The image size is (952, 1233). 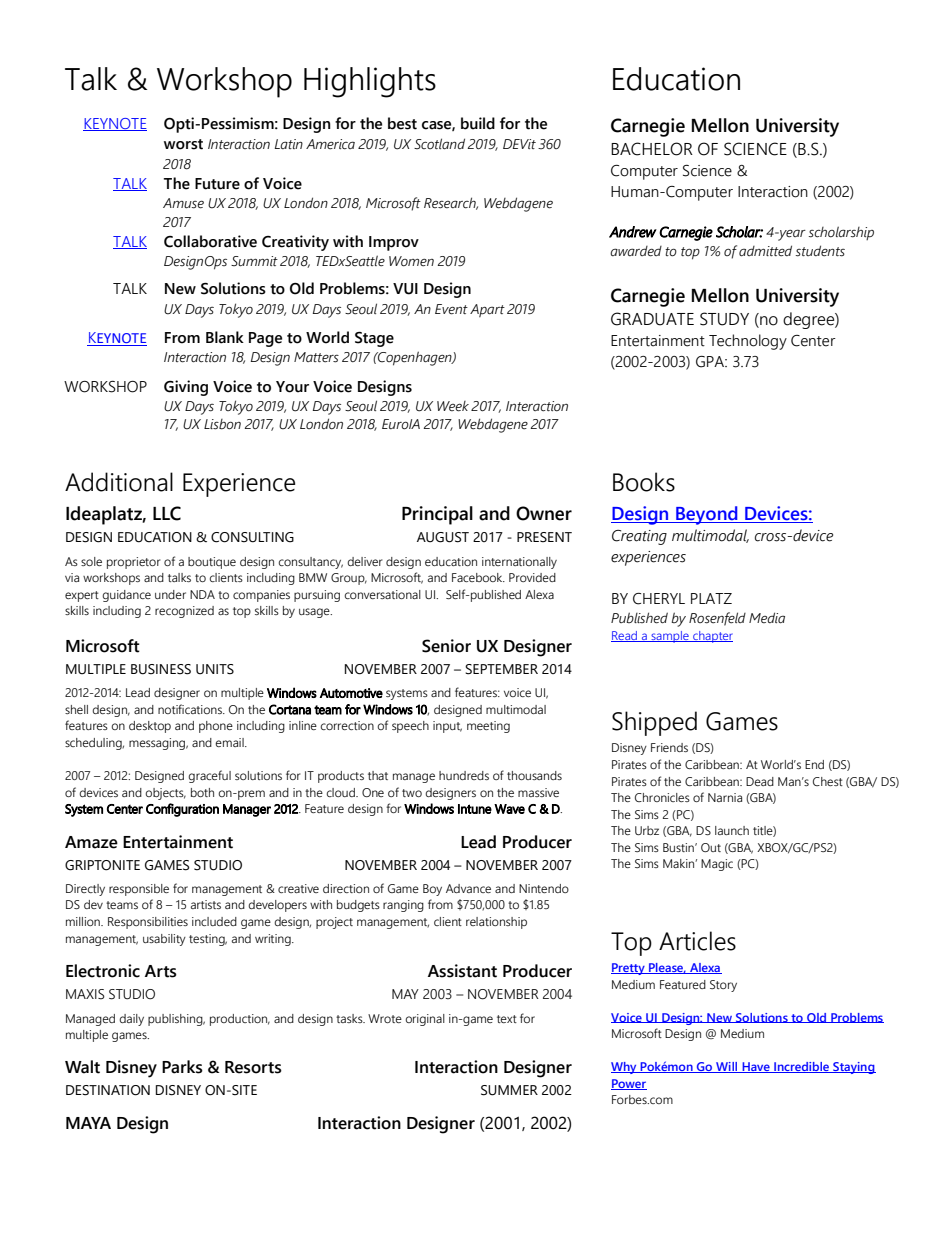 What do you see at coordinates (437, 515) in the document?
I see `Principal` at bounding box center [437, 515].
